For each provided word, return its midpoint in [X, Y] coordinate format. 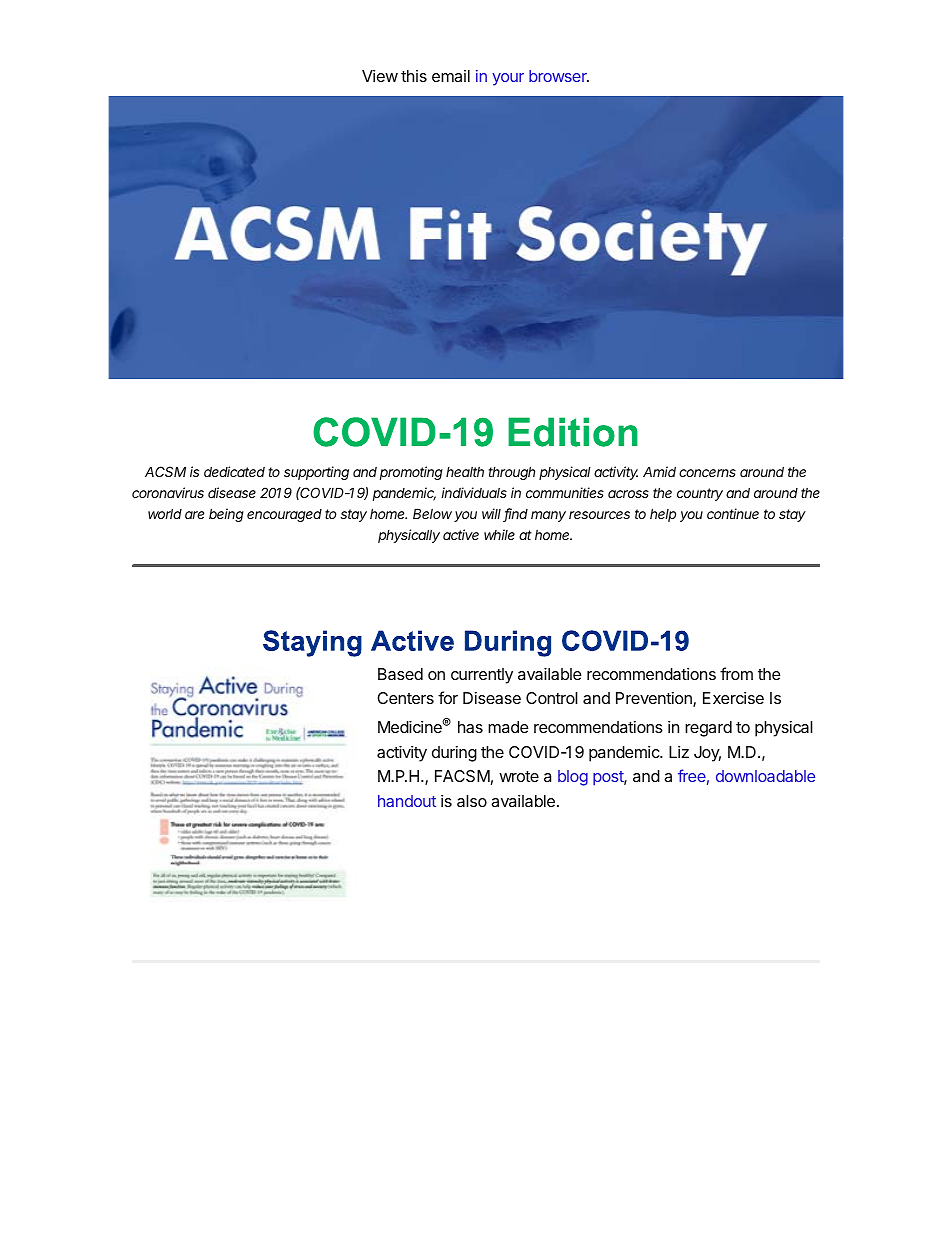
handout [407, 801]
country [700, 494]
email [451, 76]
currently [482, 676]
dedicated [234, 471]
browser [559, 76]
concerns [707, 473]
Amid [659, 471]
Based [400, 674]
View [380, 76]
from [736, 673]
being [226, 515]
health [465, 472]
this [414, 76]
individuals [474, 492]
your [508, 79]
